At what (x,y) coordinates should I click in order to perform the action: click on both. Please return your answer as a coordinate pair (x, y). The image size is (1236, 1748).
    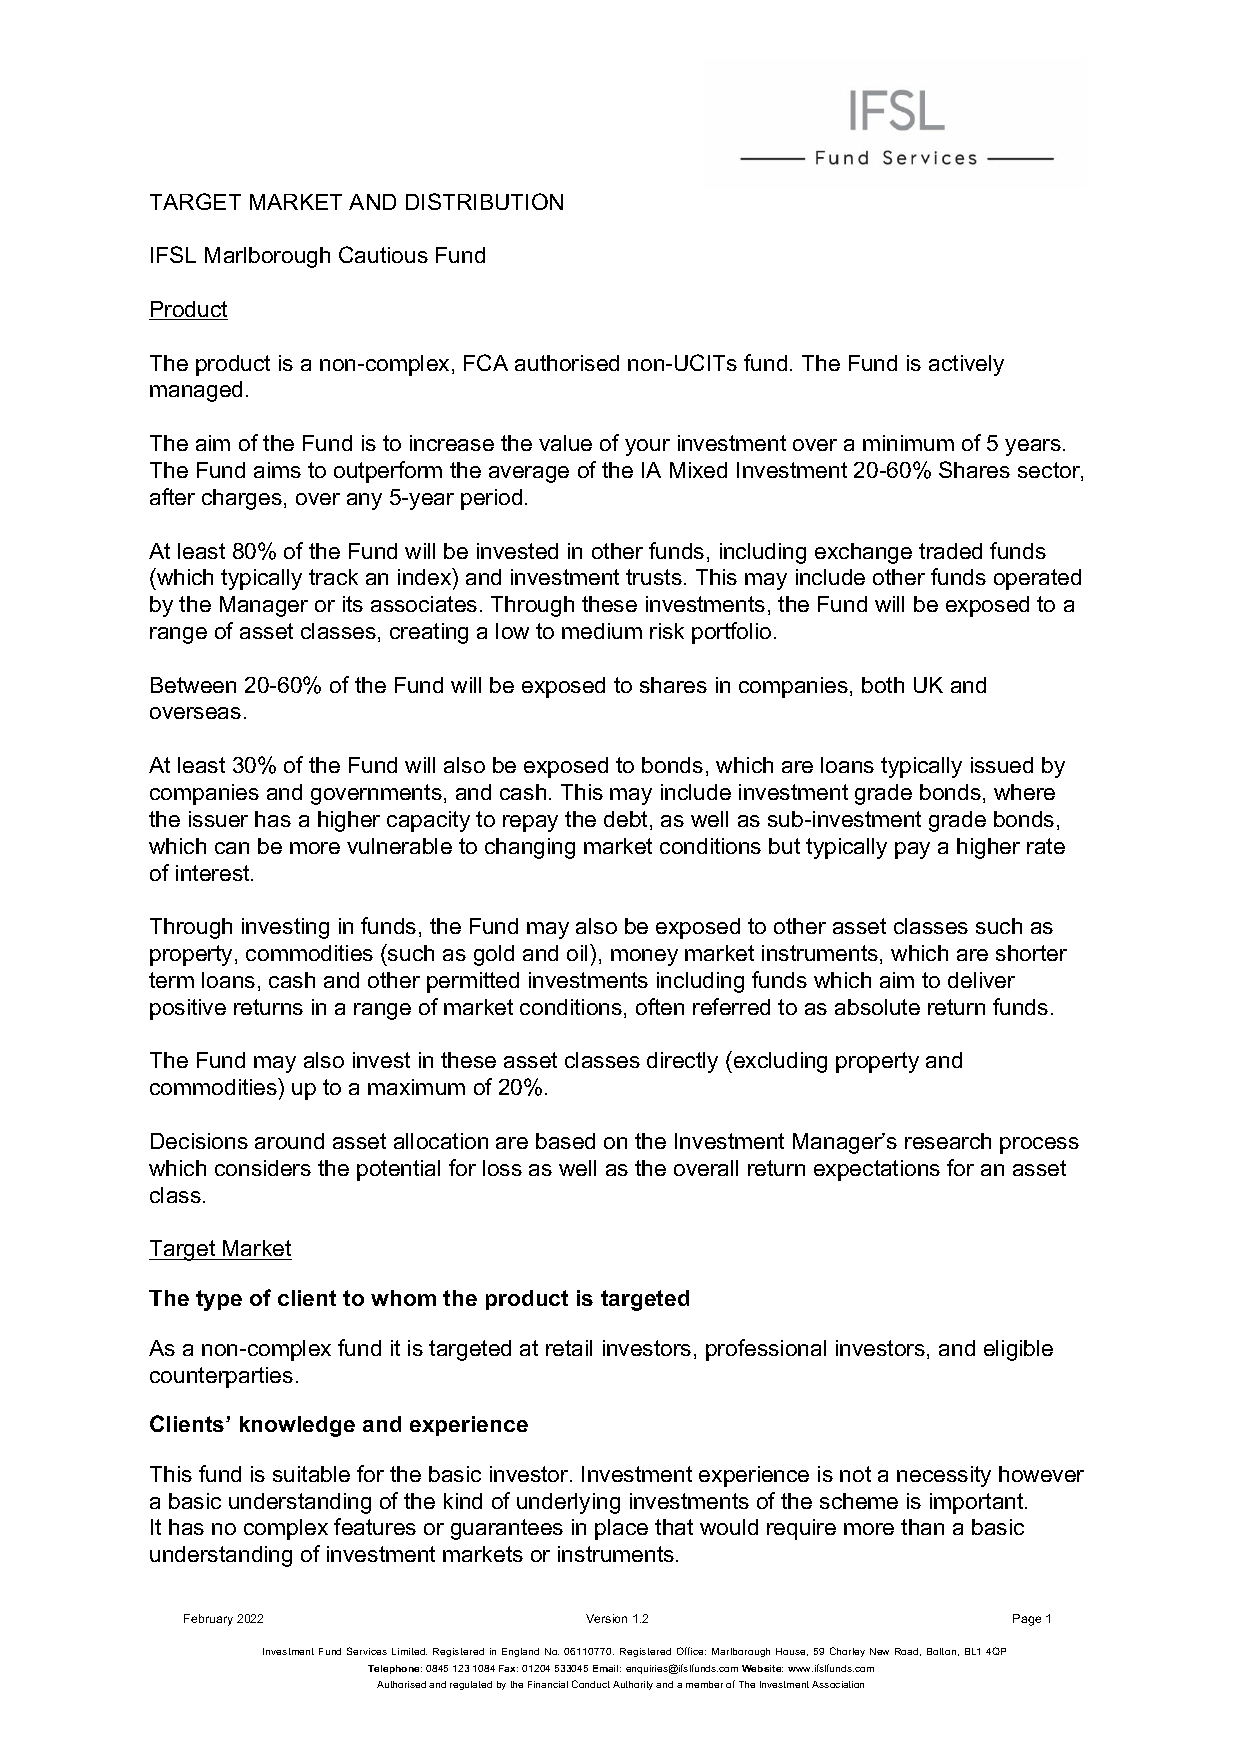
    Looking at the image, I should click on (883, 685).
